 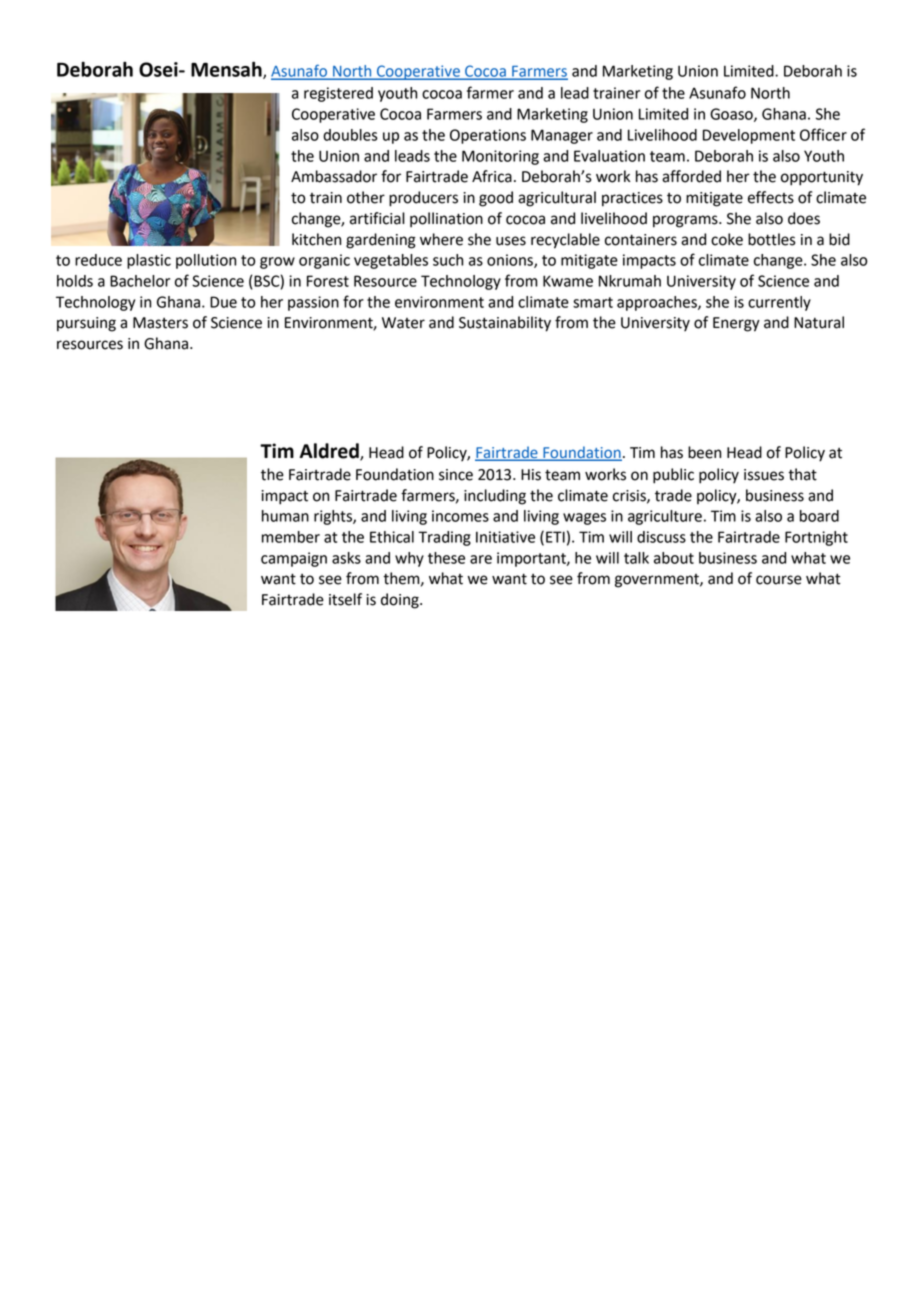 What do you see at coordinates (294, 559) in the screenshot?
I see `campaign` at bounding box center [294, 559].
